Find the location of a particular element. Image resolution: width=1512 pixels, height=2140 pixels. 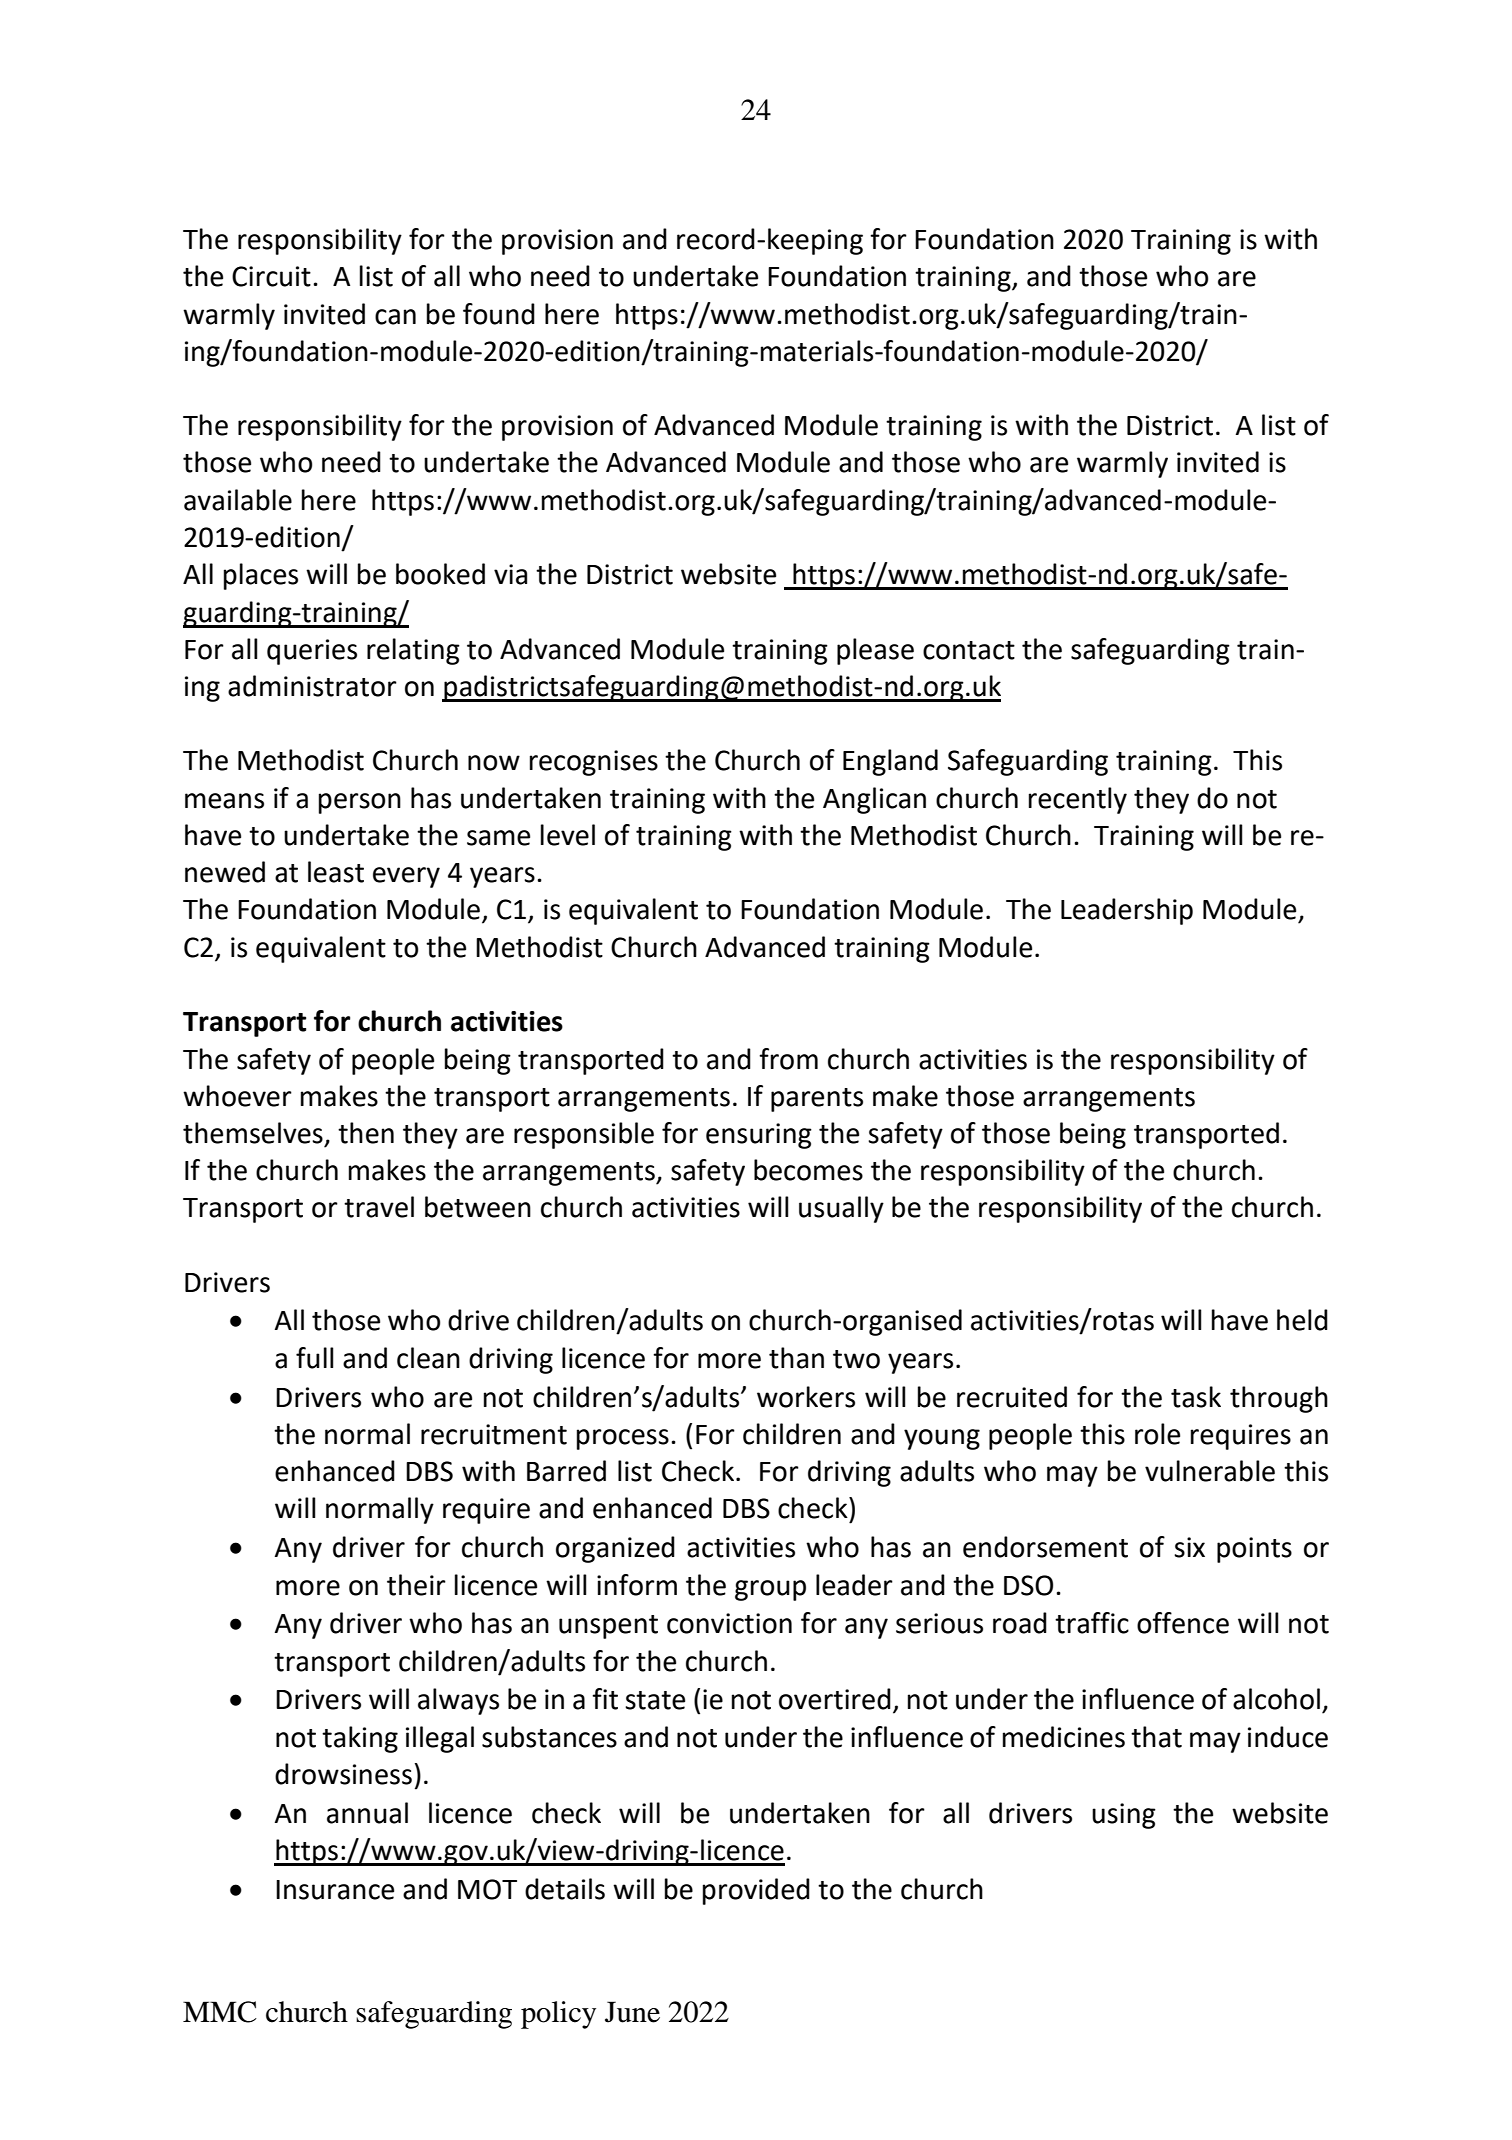

contact is located at coordinates (969, 650).
